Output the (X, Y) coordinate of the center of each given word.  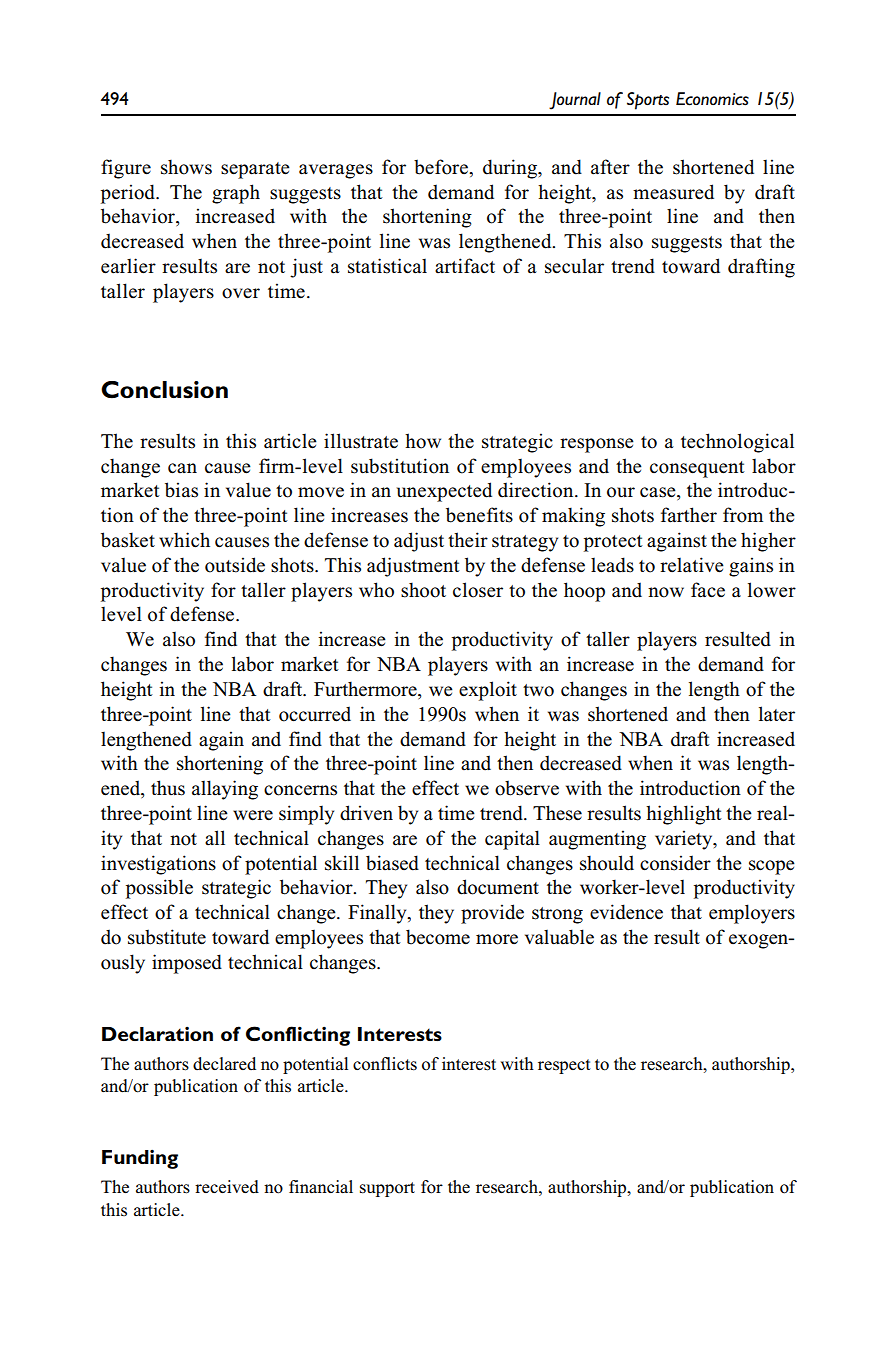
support (387, 1189)
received (227, 1187)
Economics (712, 99)
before (442, 167)
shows (186, 167)
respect (564, 1066)
